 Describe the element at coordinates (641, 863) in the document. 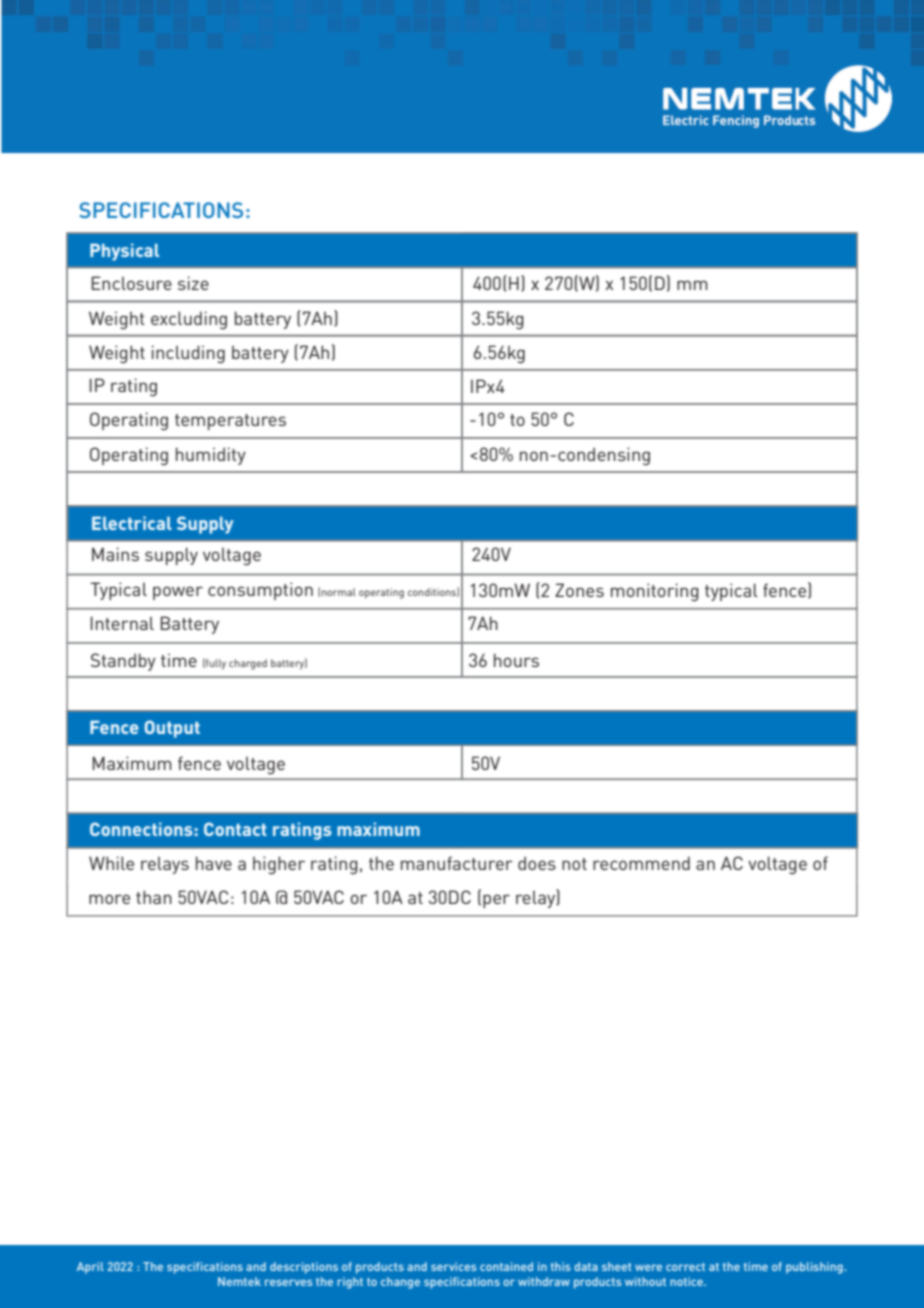

I see `recommend` at that location.
